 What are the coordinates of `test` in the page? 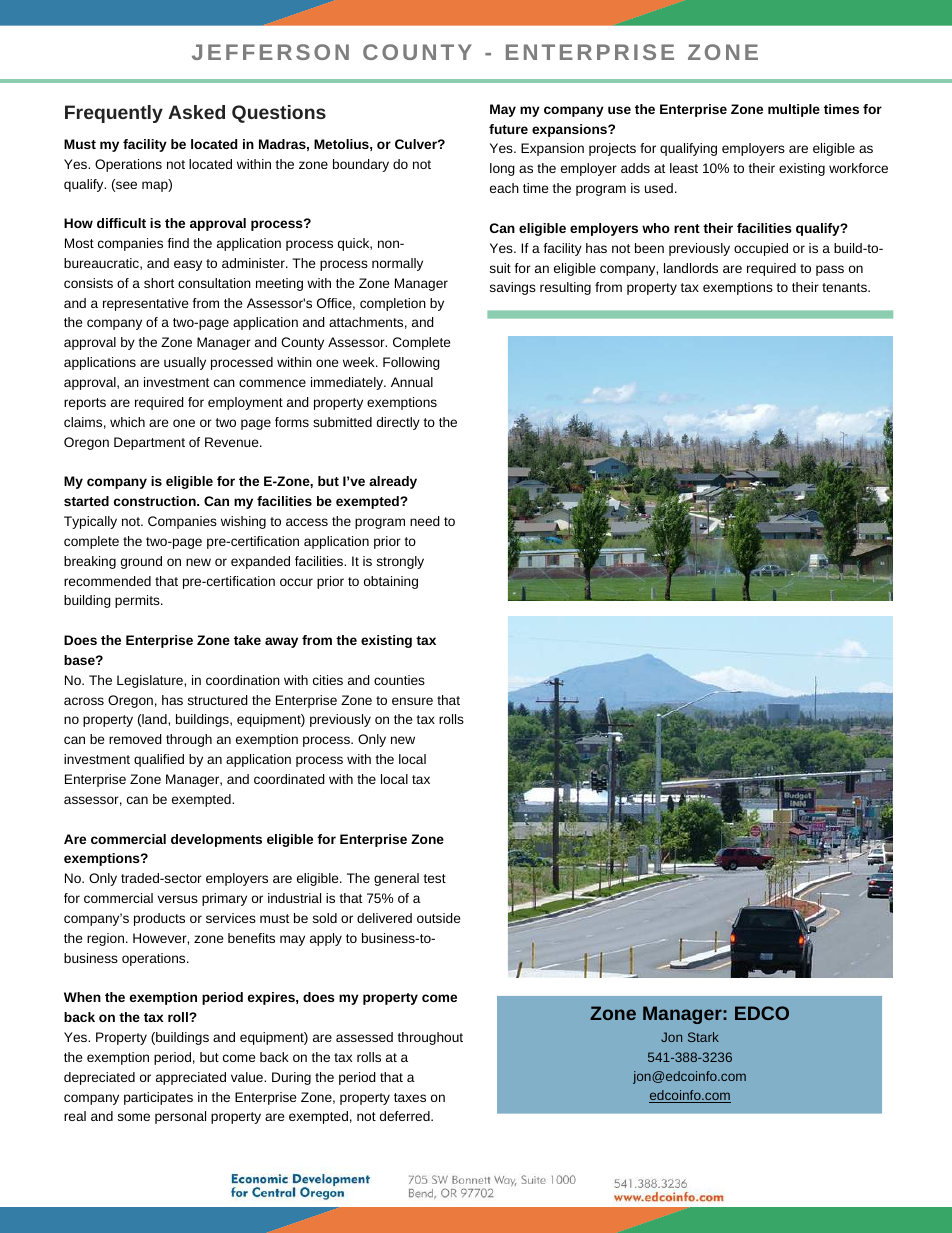 It's located at (435, 878).
